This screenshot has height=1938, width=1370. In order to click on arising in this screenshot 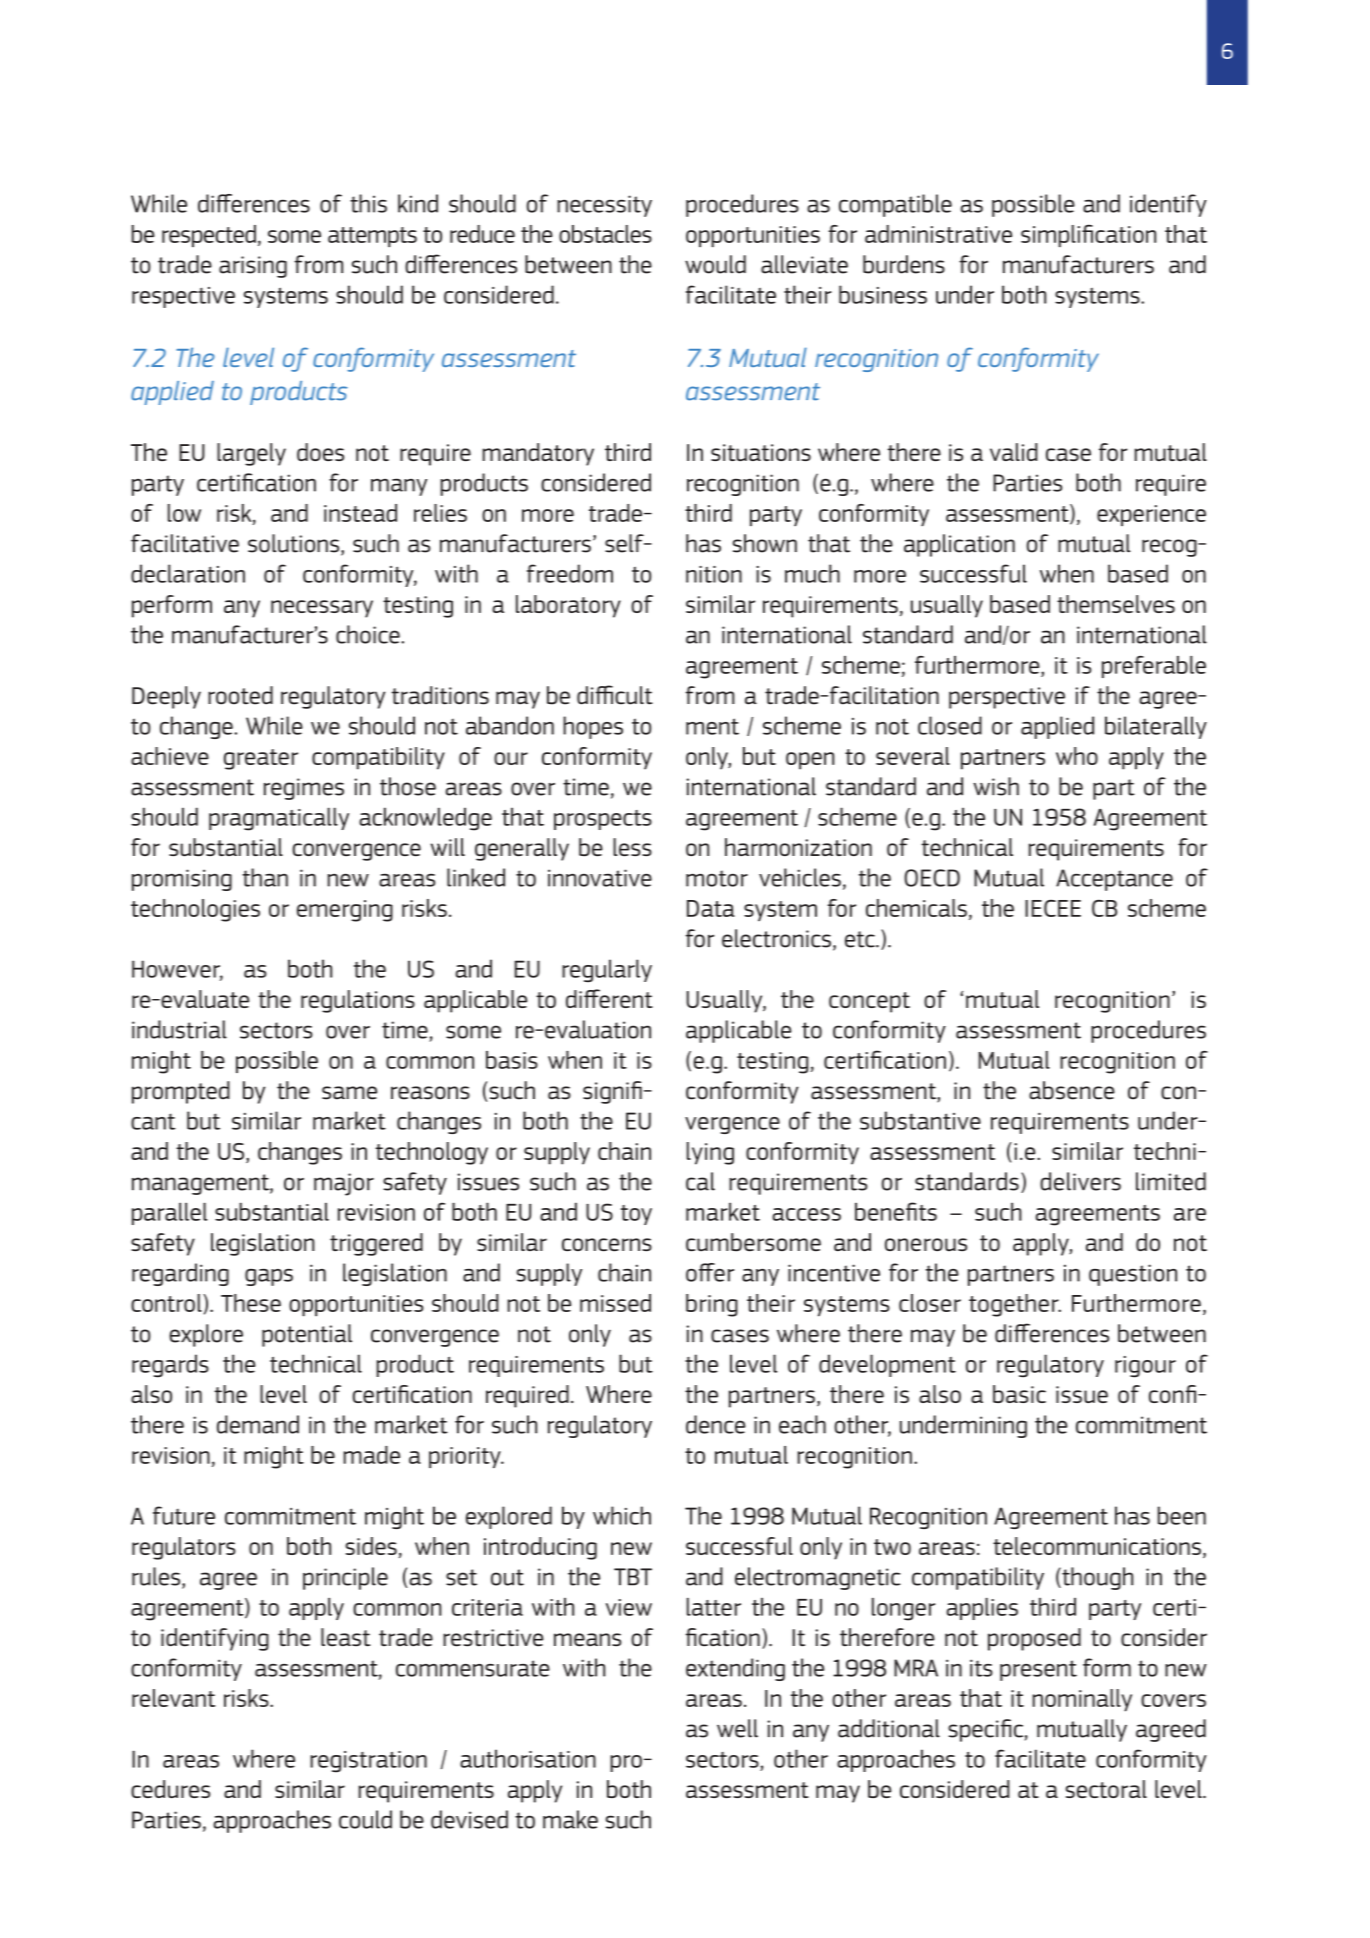, I will do `click(253, 267)`.
